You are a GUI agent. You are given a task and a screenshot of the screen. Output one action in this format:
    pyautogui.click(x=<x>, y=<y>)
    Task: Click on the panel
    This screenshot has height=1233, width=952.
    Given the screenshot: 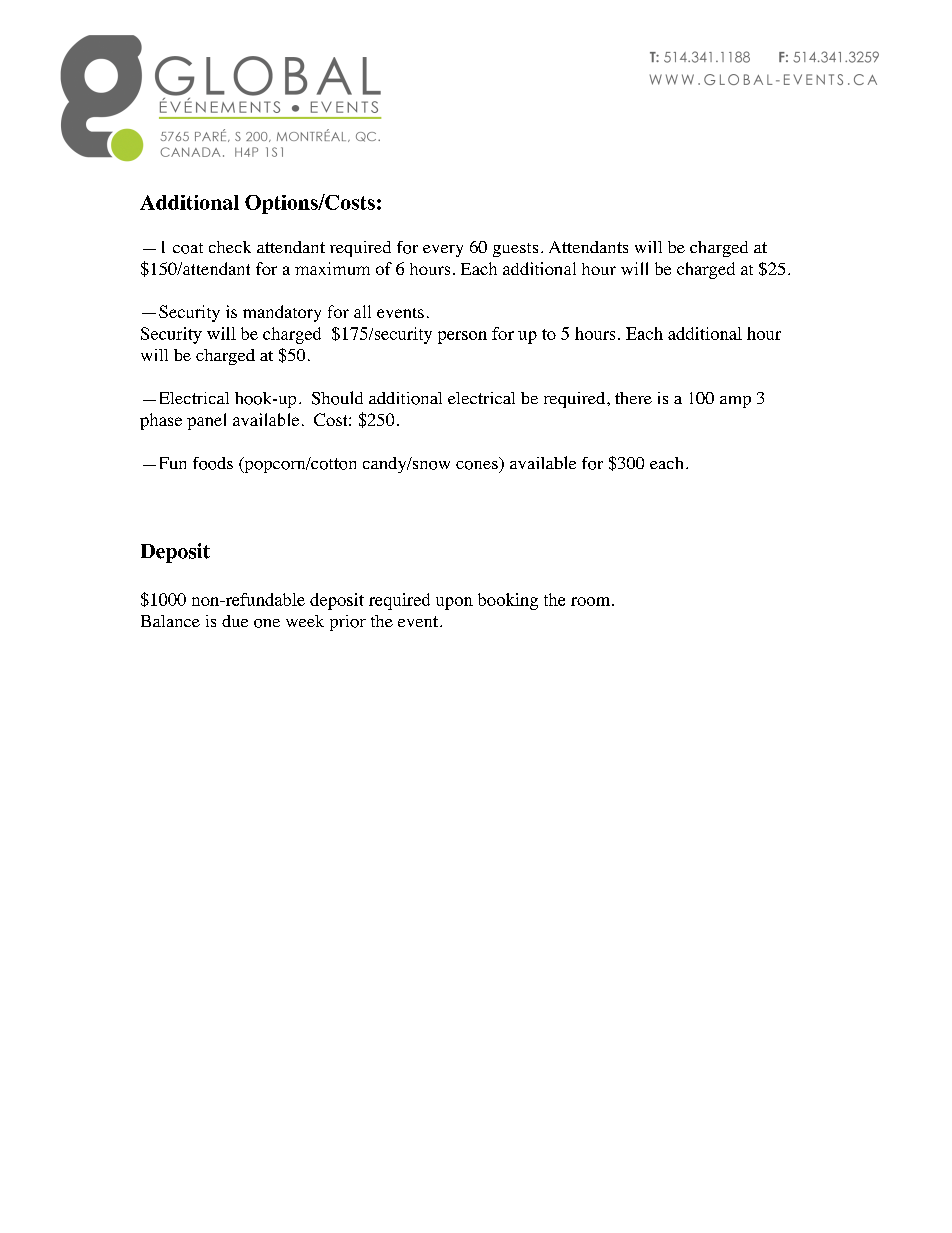 What is the action you would take?
    pyautogui.click(x=206, y=421)
